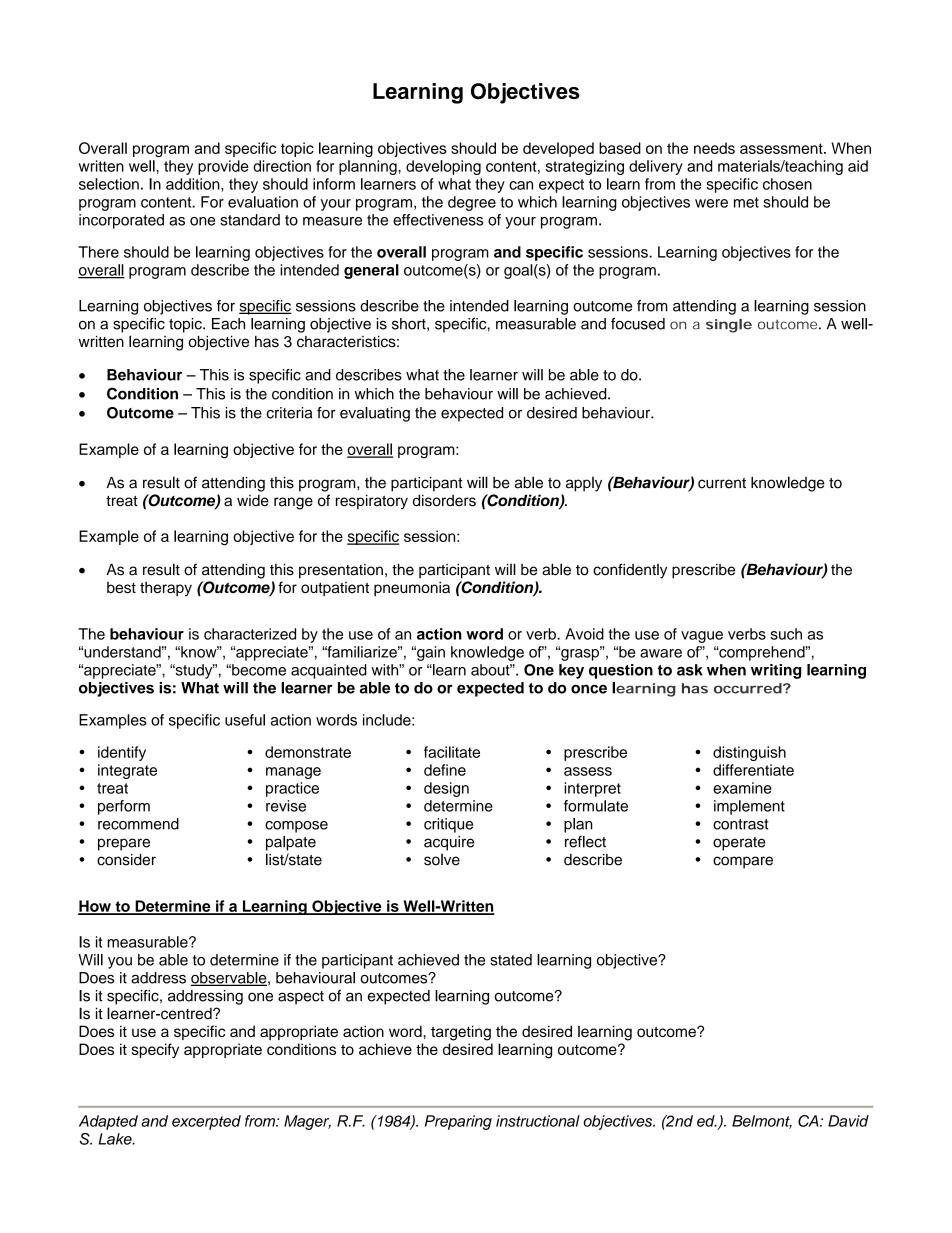 The width and height of the screenshot is (952, 1233). I want to click on disorders, so click(444, 500).
